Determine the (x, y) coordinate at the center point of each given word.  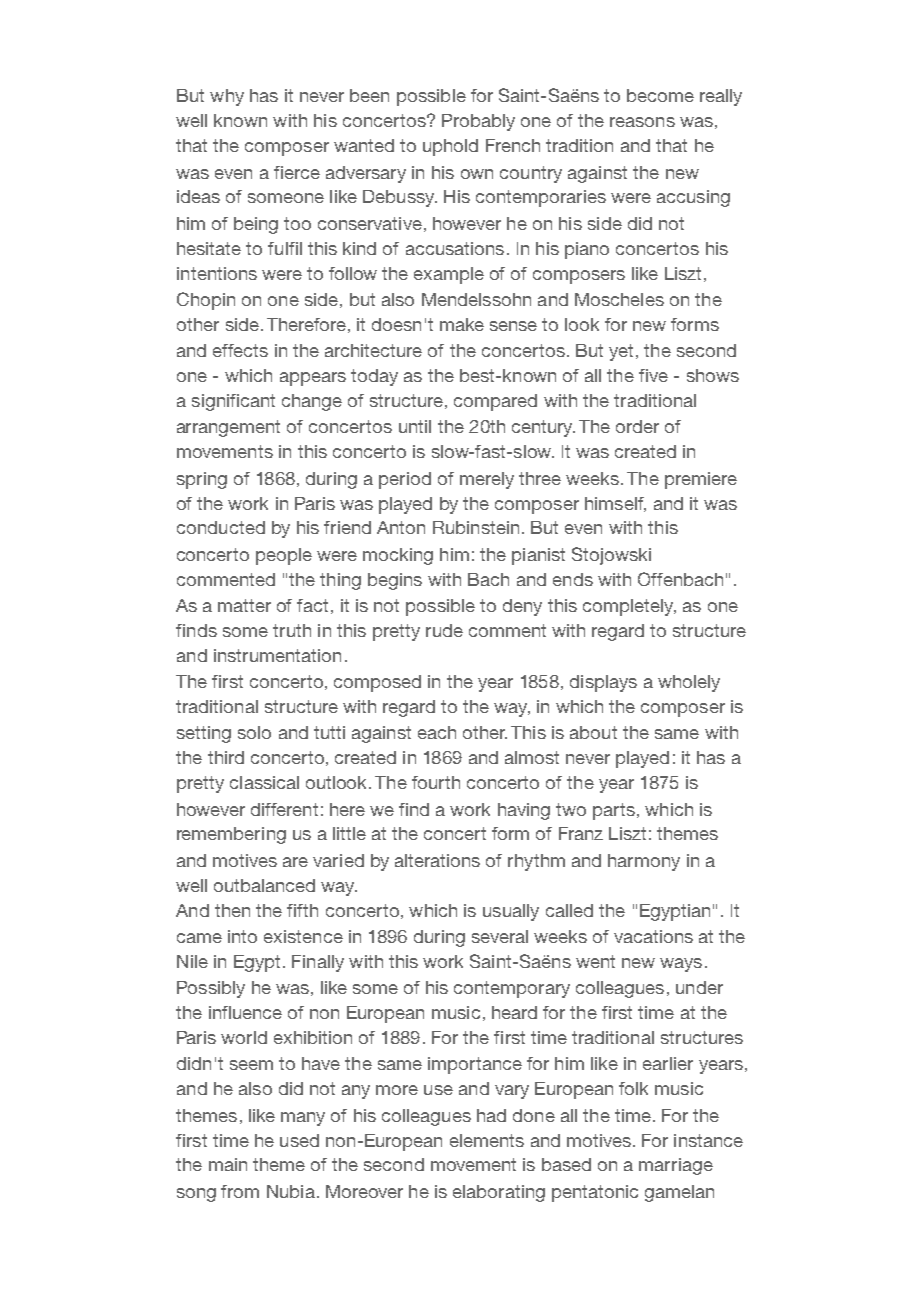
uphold (450, 147)
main (228, 1164)
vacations (653, 936)
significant (233, 402)
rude (444, 630)
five (653, 375)
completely (629, 607)
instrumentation (277, 655)
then (232, 910)
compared (495, 402)
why (227, 97)
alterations (437, 860)
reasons (642, 122)
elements (487, 1140)
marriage (676, 1166)
